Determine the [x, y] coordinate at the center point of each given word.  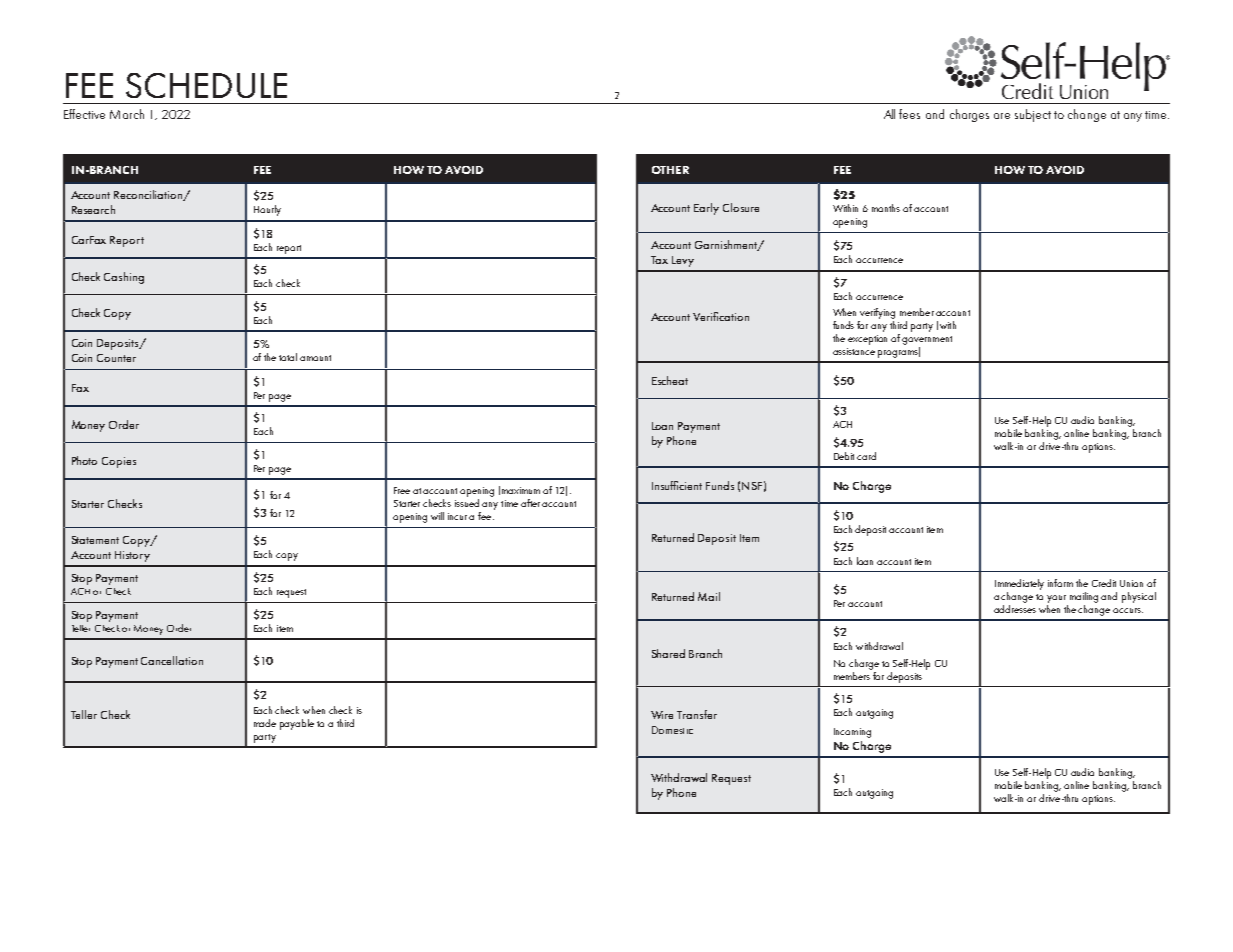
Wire [662, 715]
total [288, 357]
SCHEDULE [206, 85]
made [265, 723]
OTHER [670, 170]
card [866, 456]
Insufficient [677, 485]
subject [1033, 115]
